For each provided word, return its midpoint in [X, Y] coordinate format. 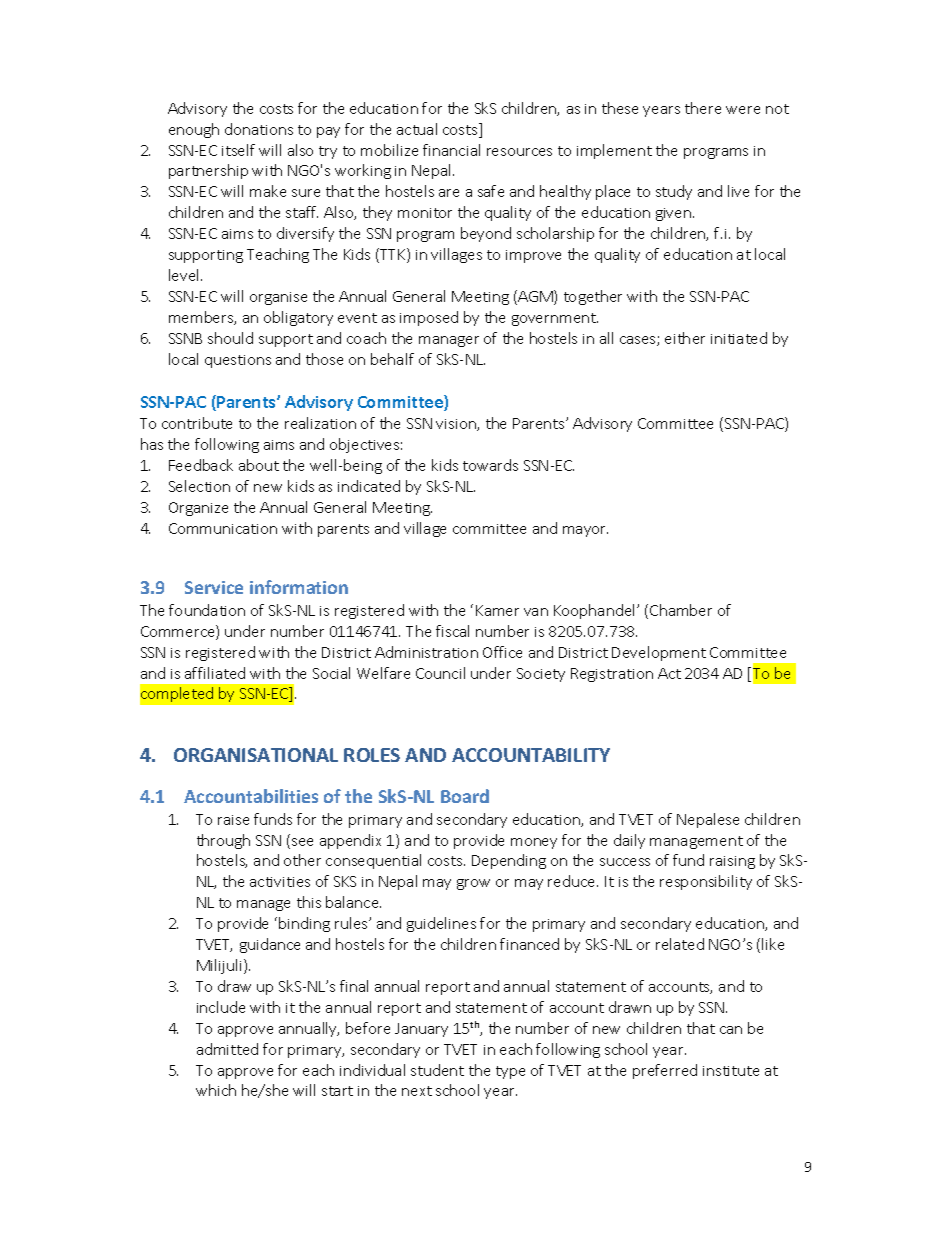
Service [214, 587]
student [437, 1070]
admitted [227, 1049]
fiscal [452, 631]
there [703, 108]
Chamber [681, 610]
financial [451, 150]
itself [238, 150]
